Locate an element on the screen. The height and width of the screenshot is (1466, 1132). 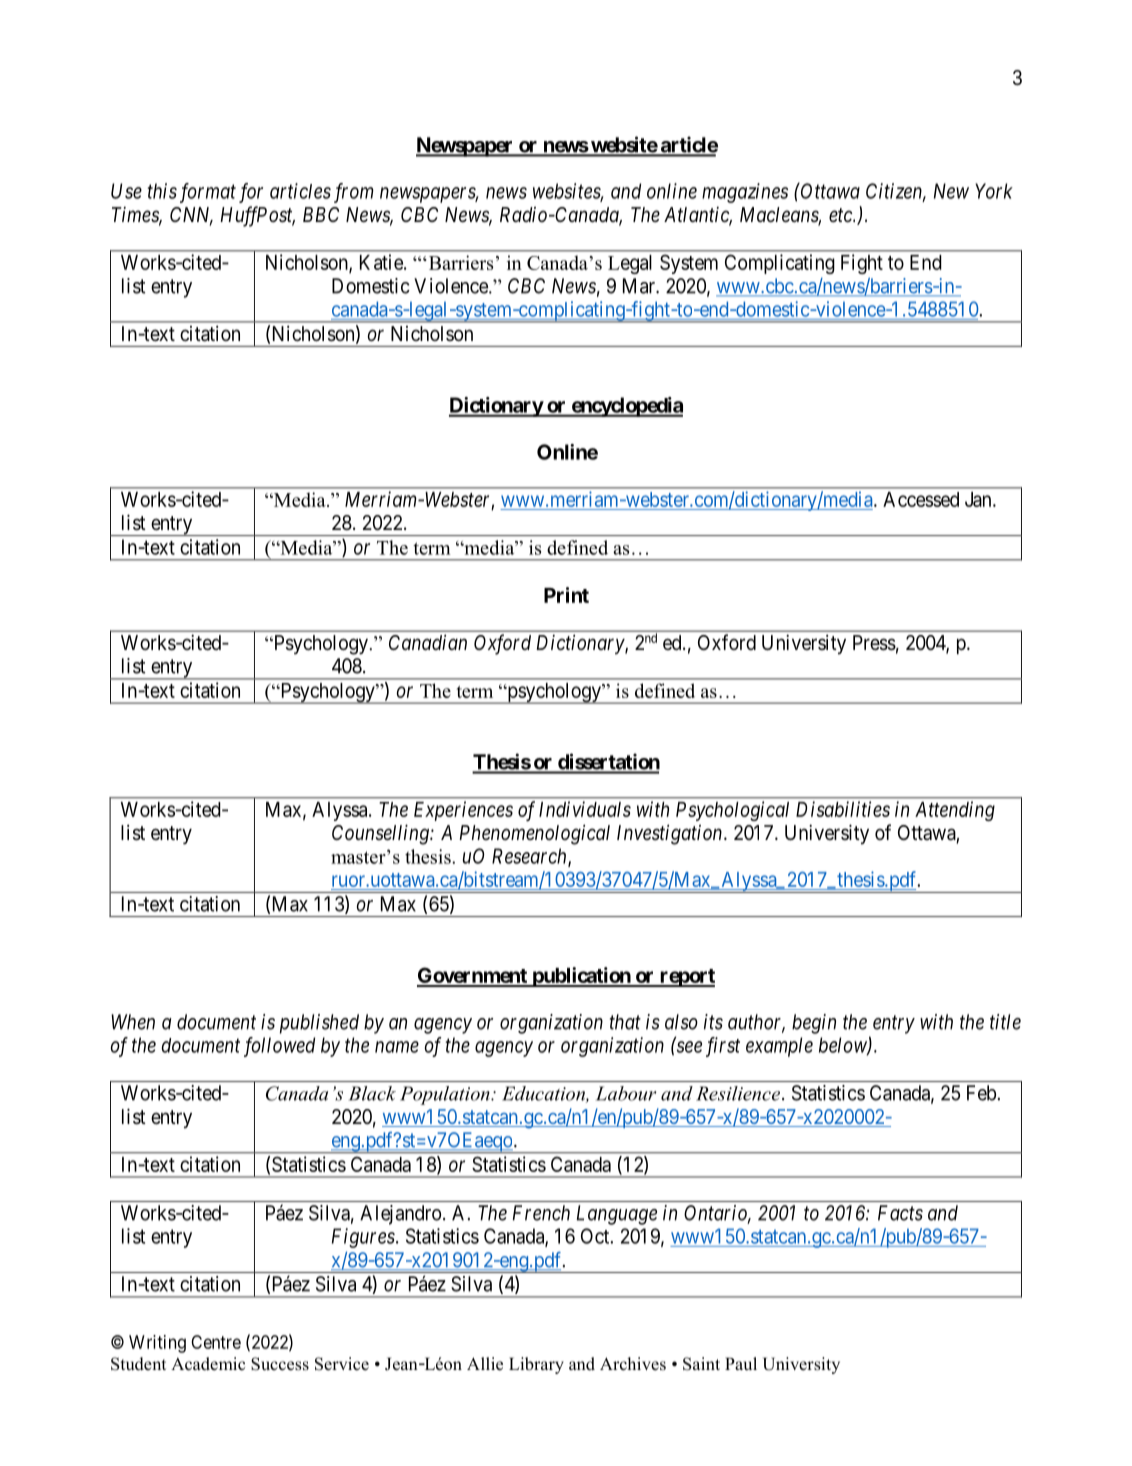
followed is located at coordinates (279, 1047).
